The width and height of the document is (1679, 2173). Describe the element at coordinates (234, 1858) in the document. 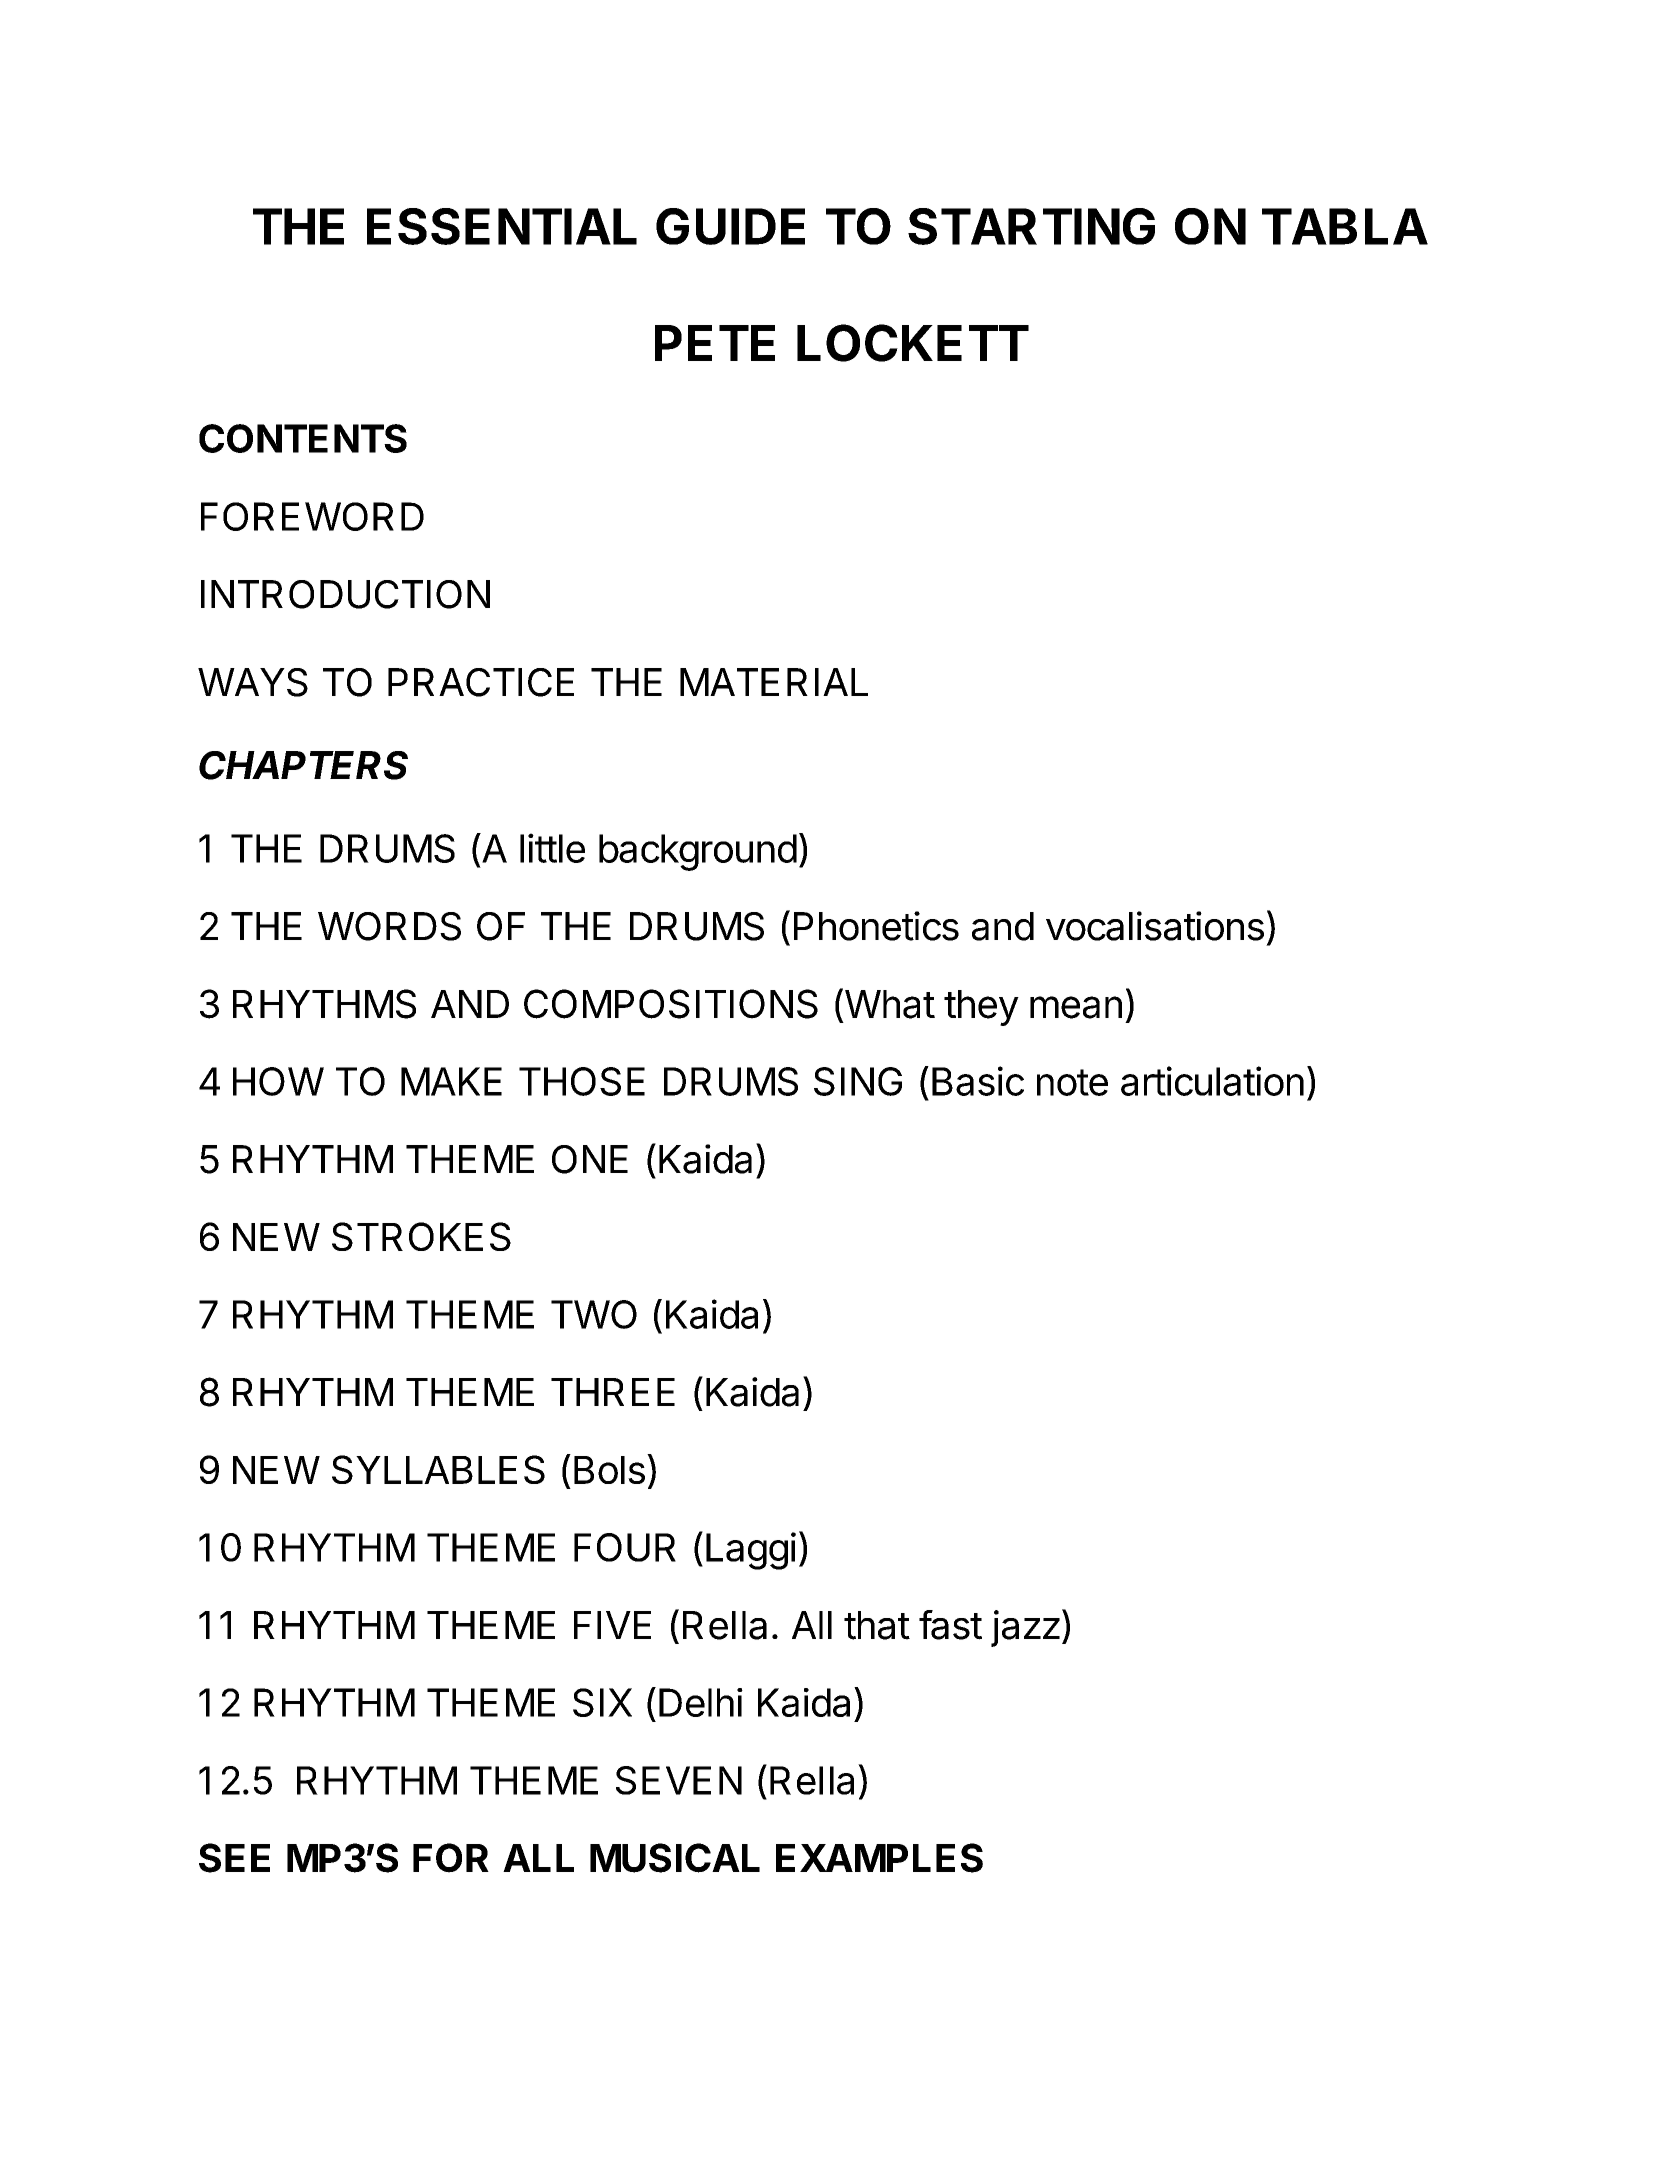

I see `SEE` at that location.
